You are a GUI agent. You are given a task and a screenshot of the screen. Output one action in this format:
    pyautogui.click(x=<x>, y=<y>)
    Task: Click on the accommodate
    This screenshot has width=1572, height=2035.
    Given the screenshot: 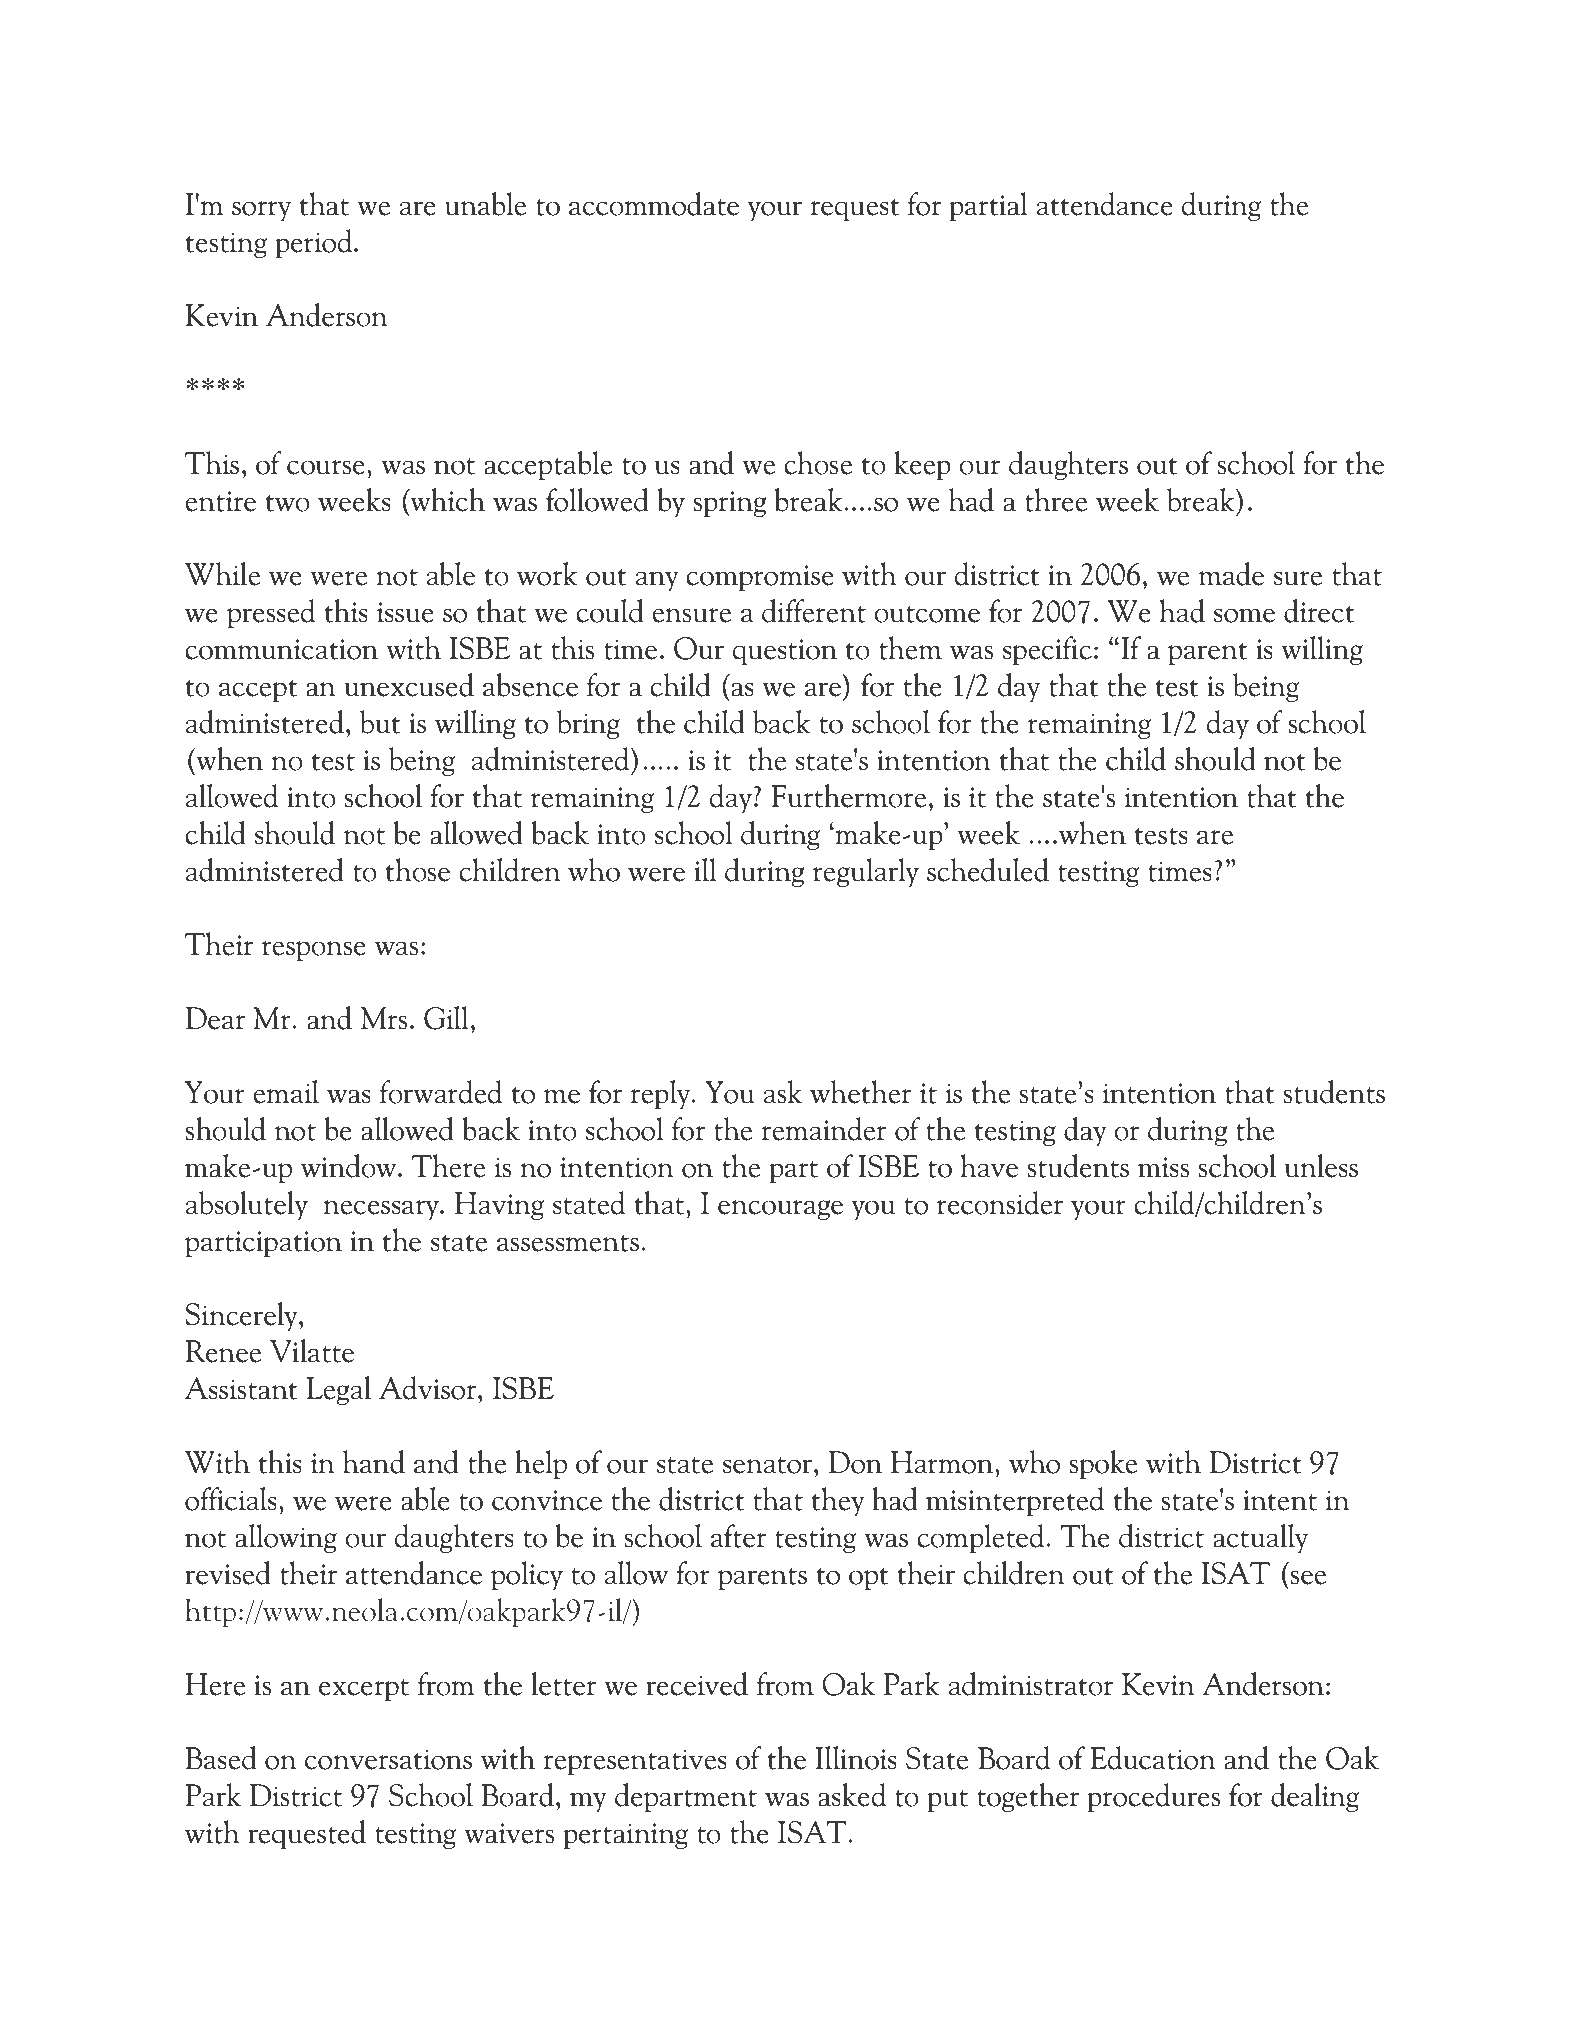 What is the action you would take?
    pyautogui.click(x=654, y=204)
